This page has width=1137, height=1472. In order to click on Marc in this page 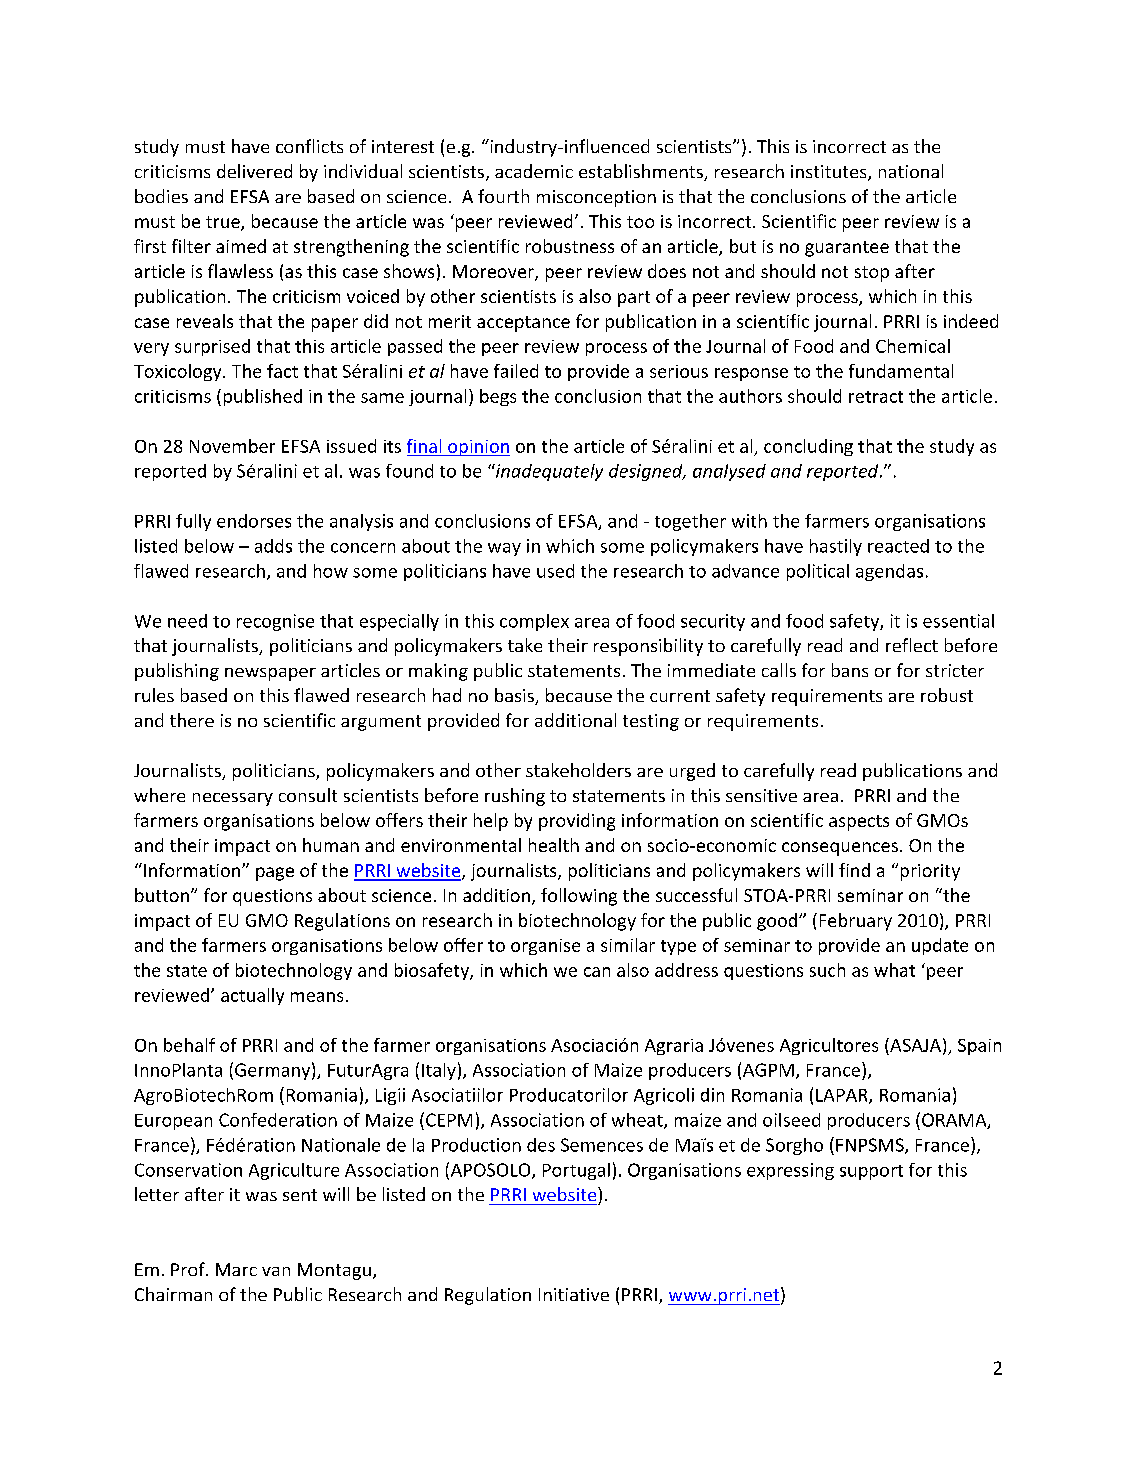, I will do `click(236, 1269)`.
